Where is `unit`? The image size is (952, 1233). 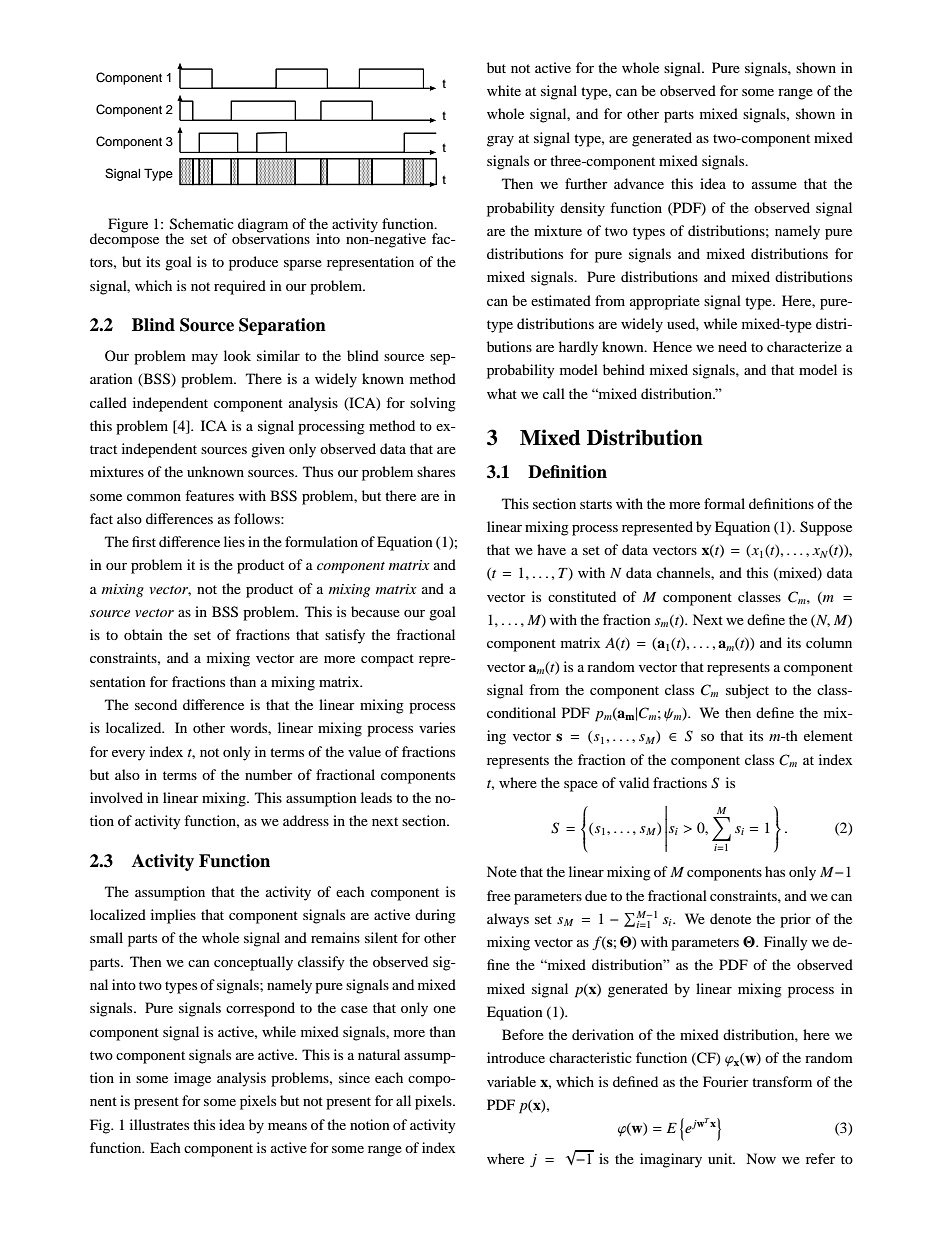
unit is located at coordinates (721, 1158).
